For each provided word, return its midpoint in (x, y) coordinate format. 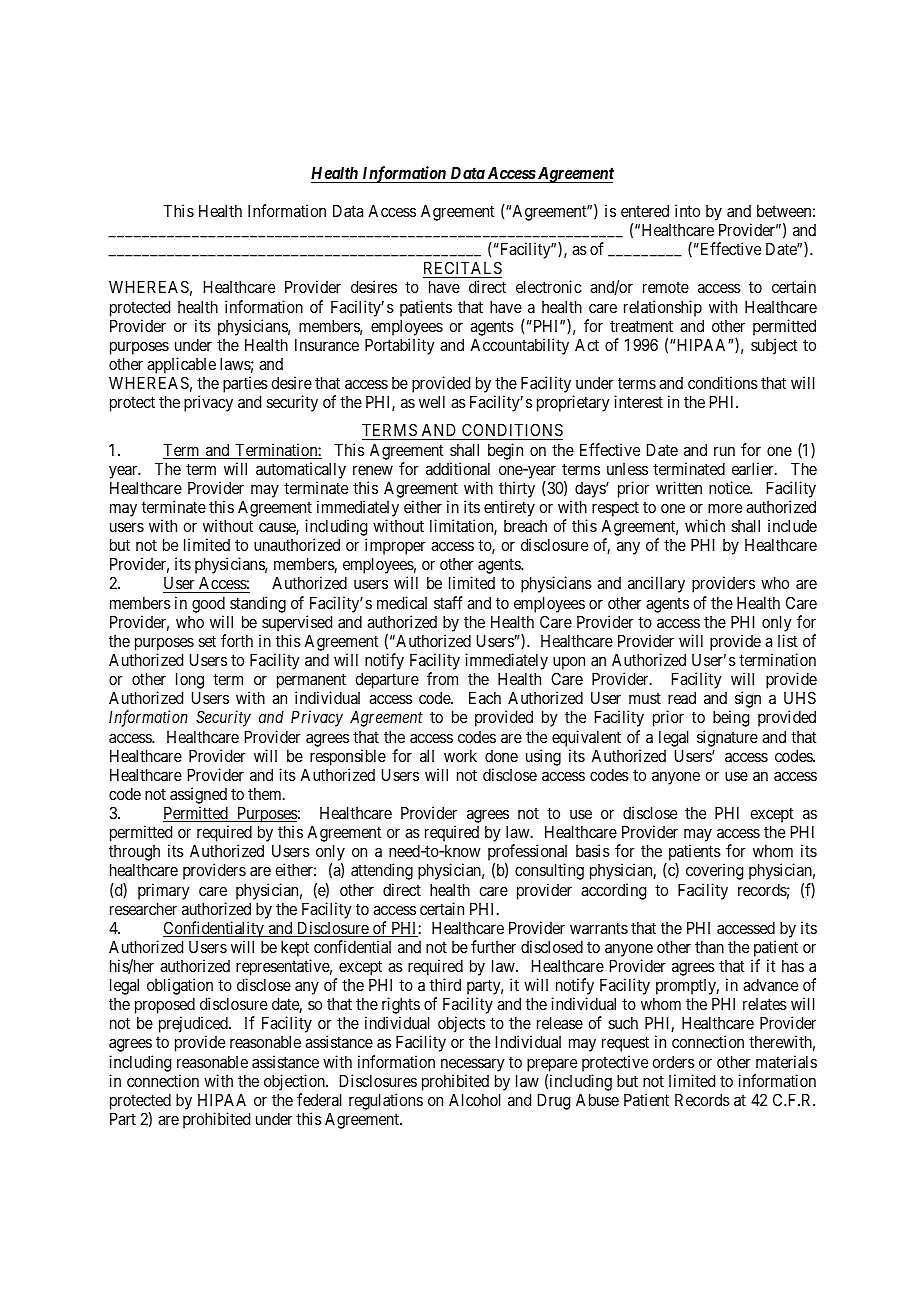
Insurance (327, 345)
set (207, 641)
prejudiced (194, 1026)
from (442, 678)
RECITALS (462, 269)
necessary (473, 1065)
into (687, 210)
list (787, 640)
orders (673, 1062)
